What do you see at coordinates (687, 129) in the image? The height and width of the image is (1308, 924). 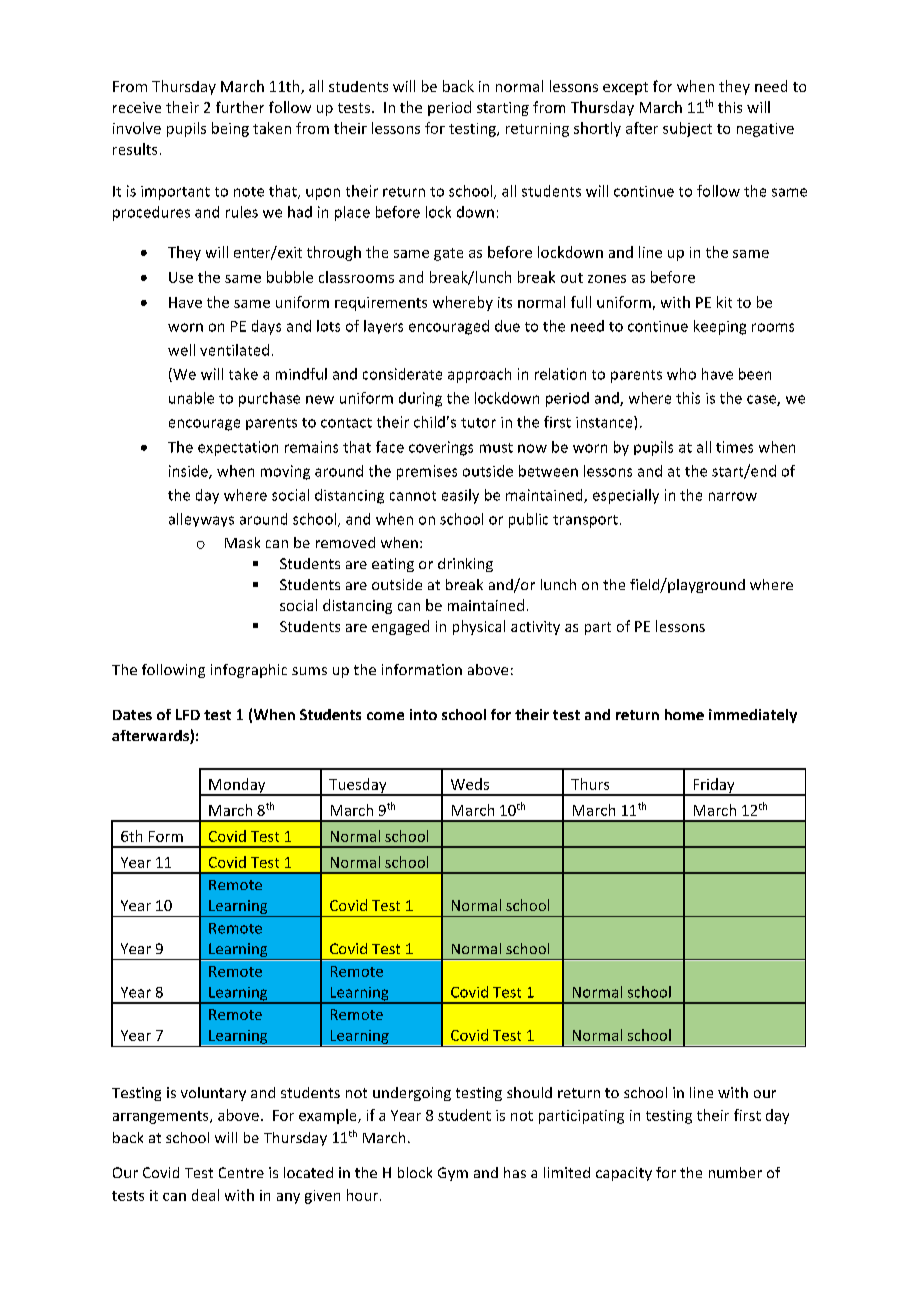 I see `subject` at bounding box center [687, 129].
